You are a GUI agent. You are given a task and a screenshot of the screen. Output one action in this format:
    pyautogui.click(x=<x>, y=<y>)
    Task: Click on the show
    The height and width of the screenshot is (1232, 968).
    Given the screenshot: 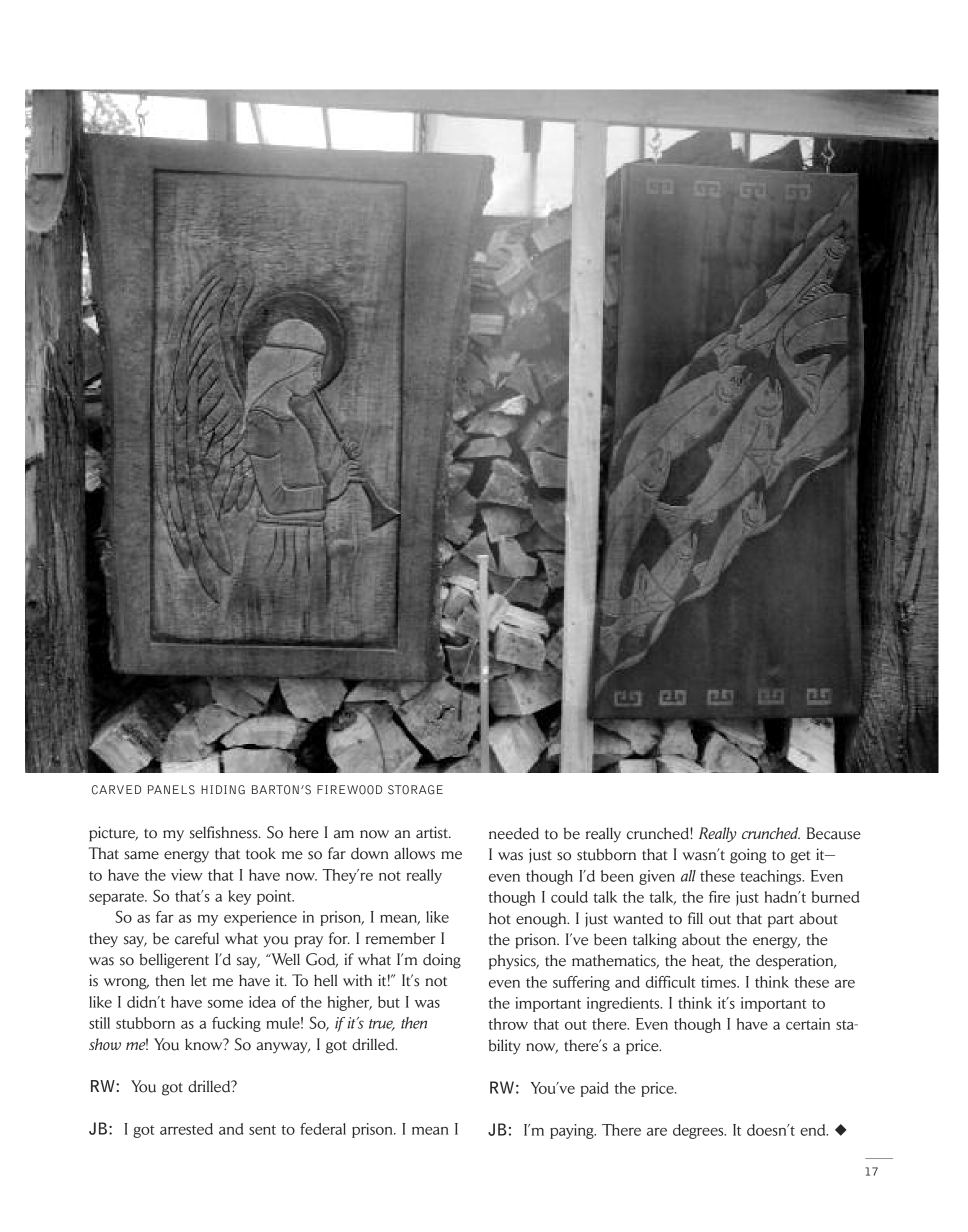 What is the action you would take?
    pyautogui.click(x=105, y=1044)
